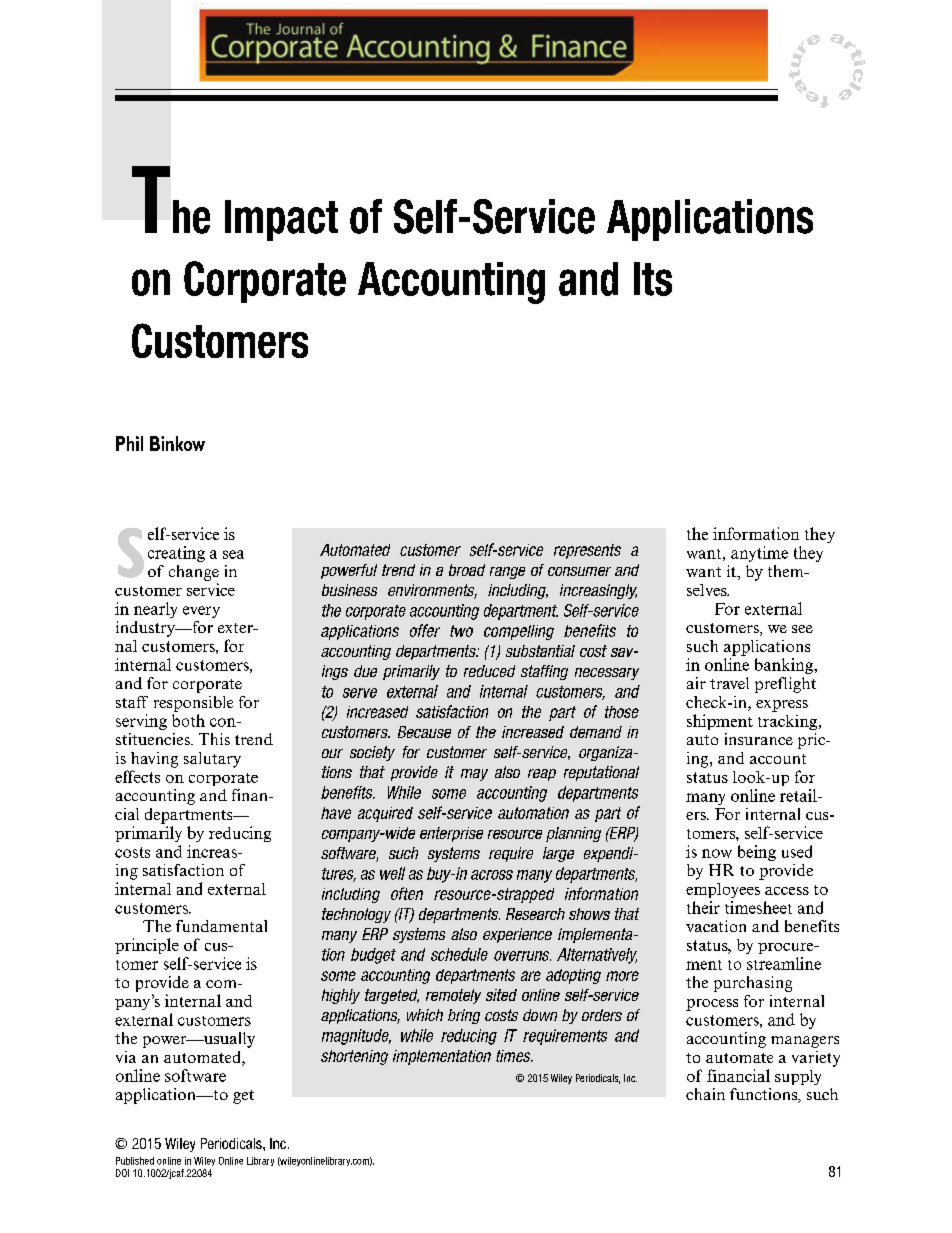 The image size is (952, 1233). I want to click on reduced, so click(489, 671).
